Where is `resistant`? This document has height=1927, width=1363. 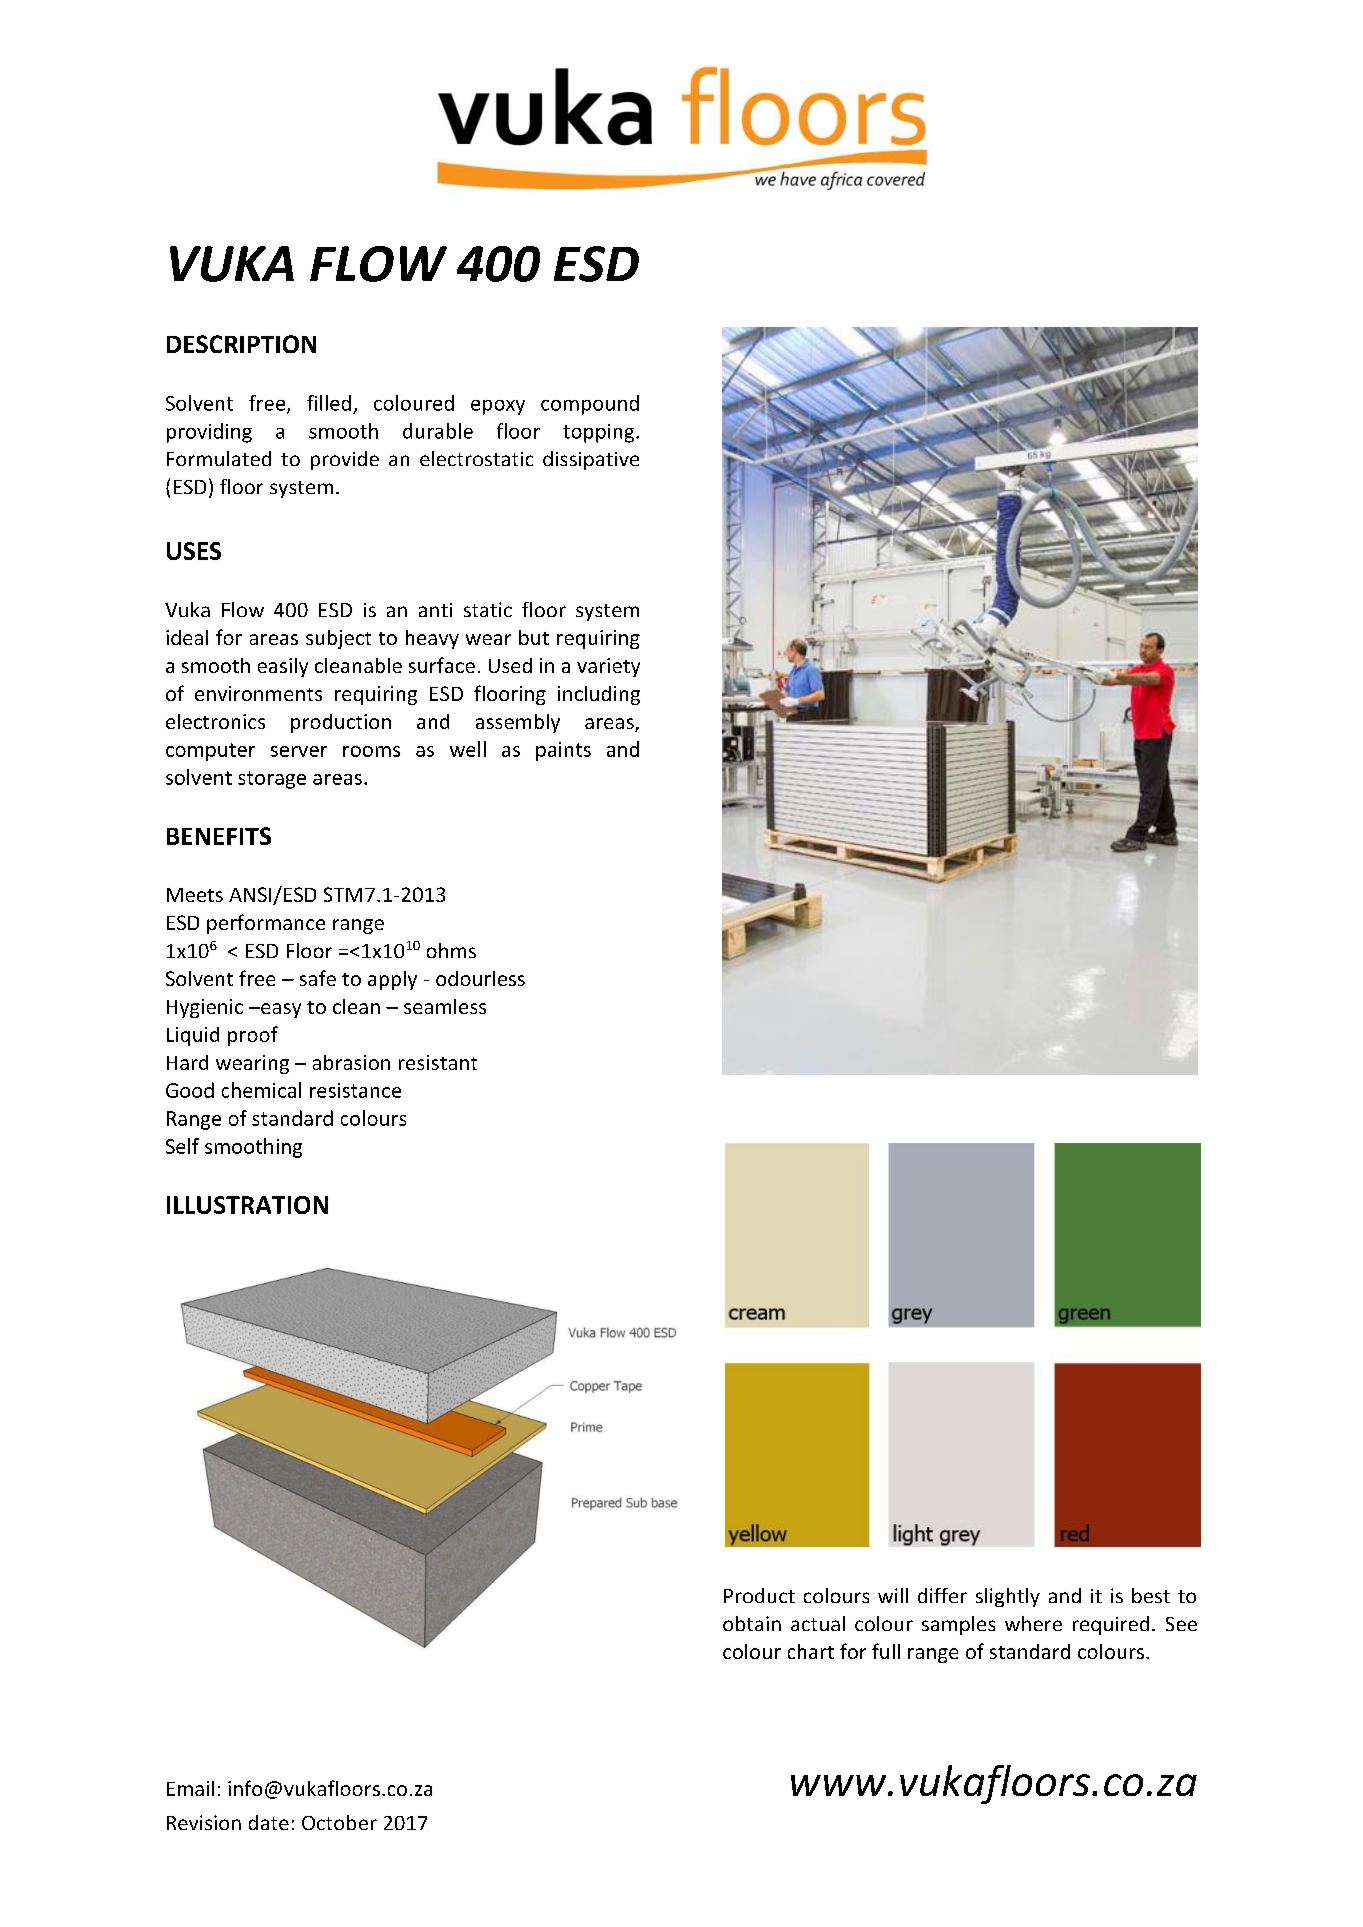
resistant is located at coordinates (438, 1062).
